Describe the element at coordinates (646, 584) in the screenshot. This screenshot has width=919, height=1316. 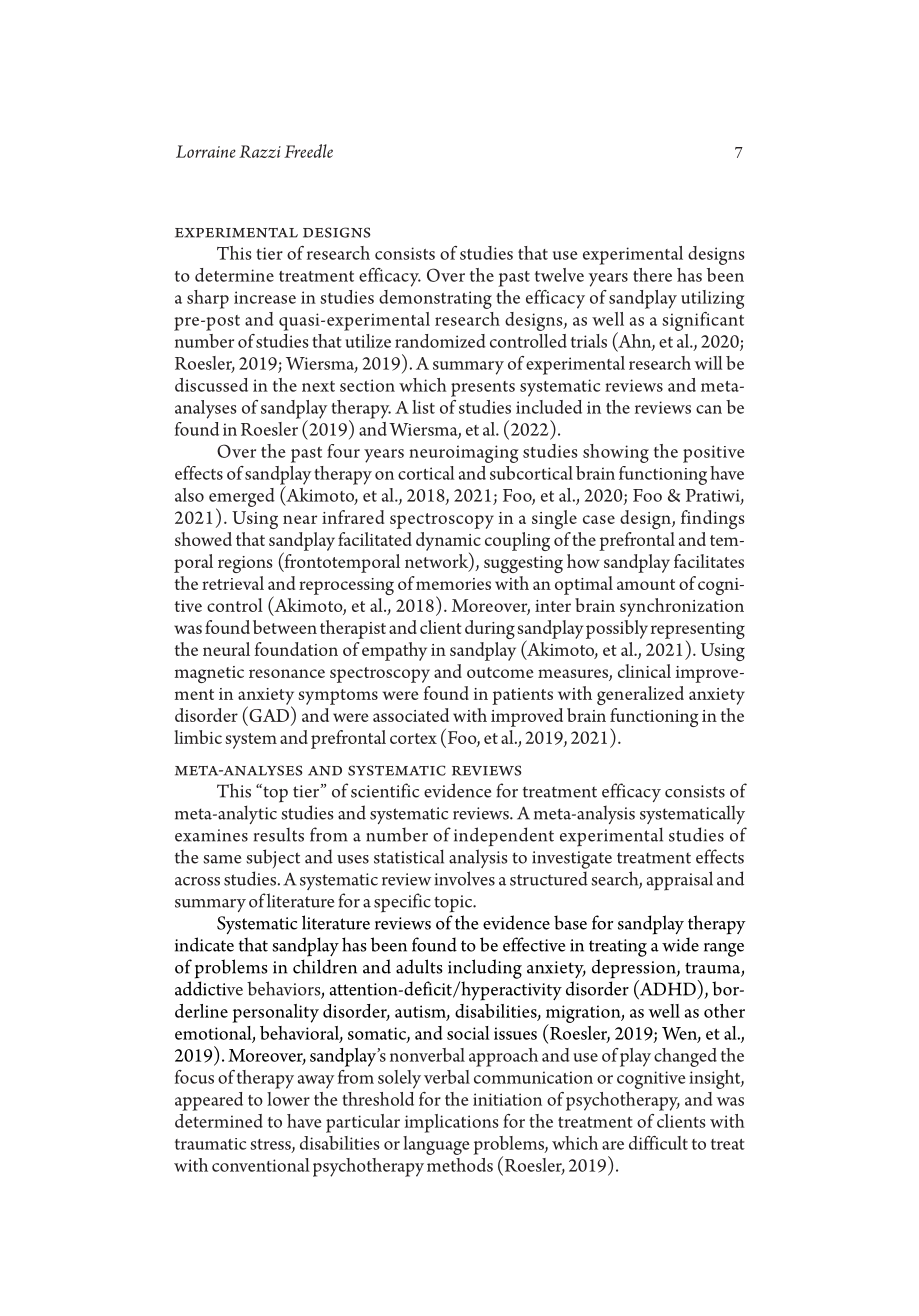
I see `amount` at that location.
